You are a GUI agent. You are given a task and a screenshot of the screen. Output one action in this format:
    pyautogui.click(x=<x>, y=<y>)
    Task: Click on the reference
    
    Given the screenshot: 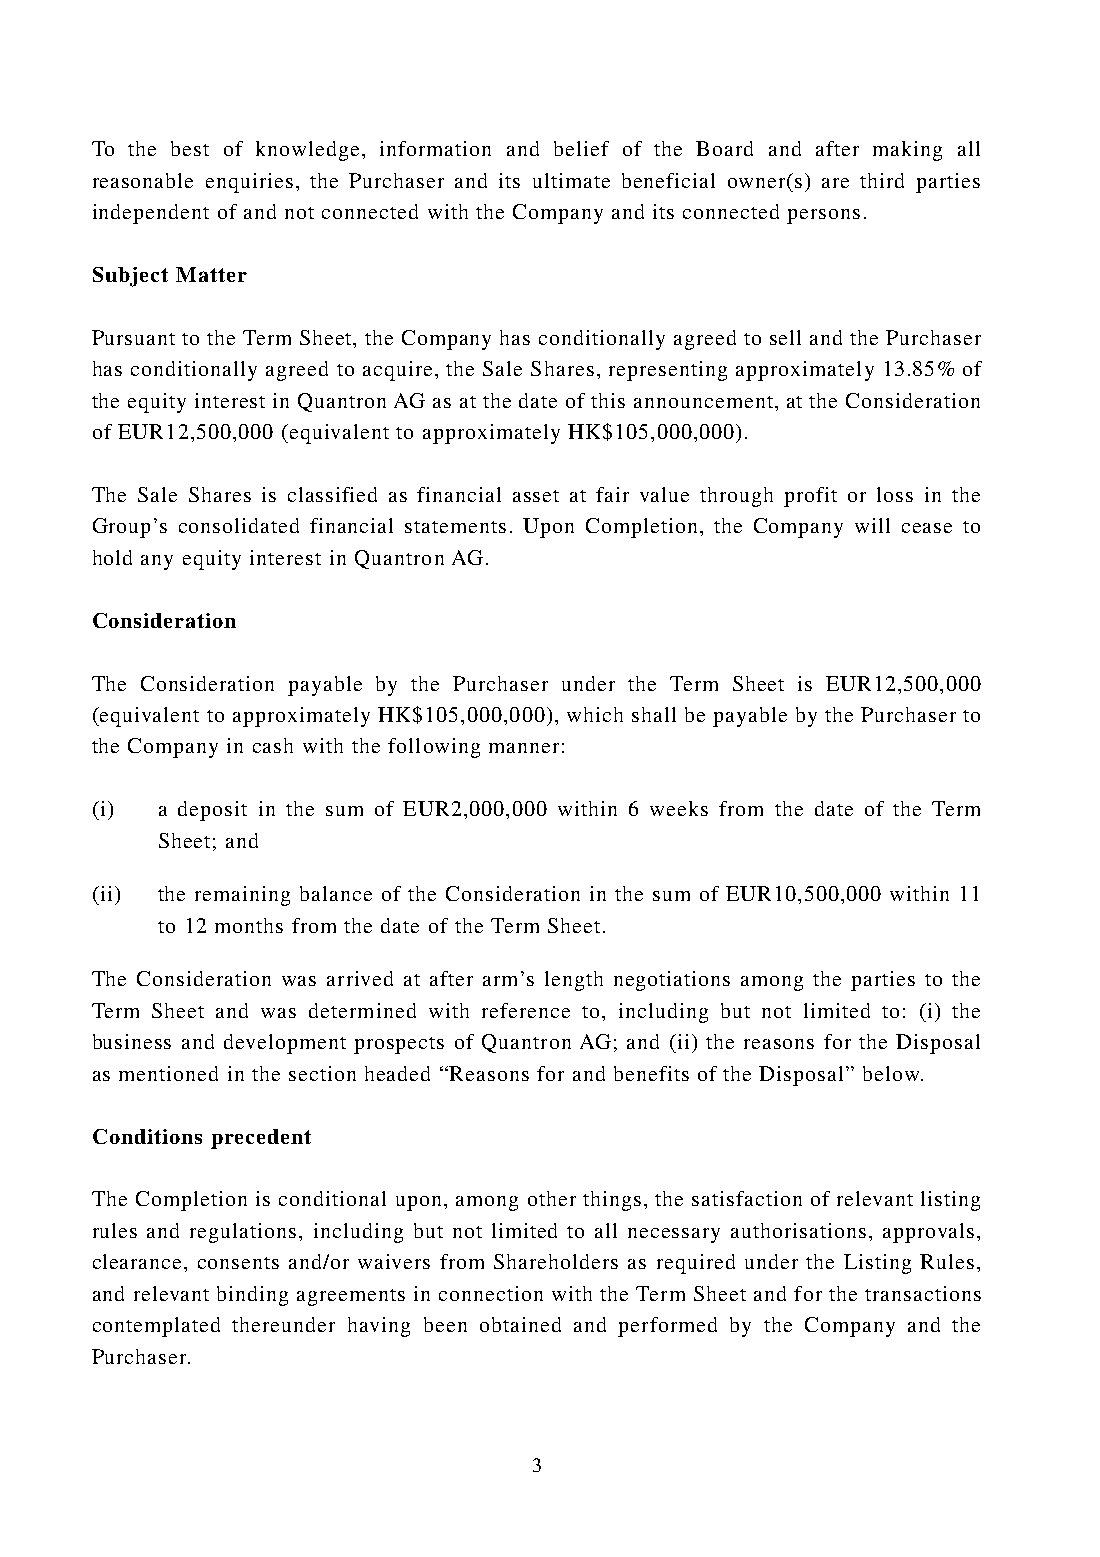 What is the action you would take?
    pyautogui.click(x=526, y=1010)
